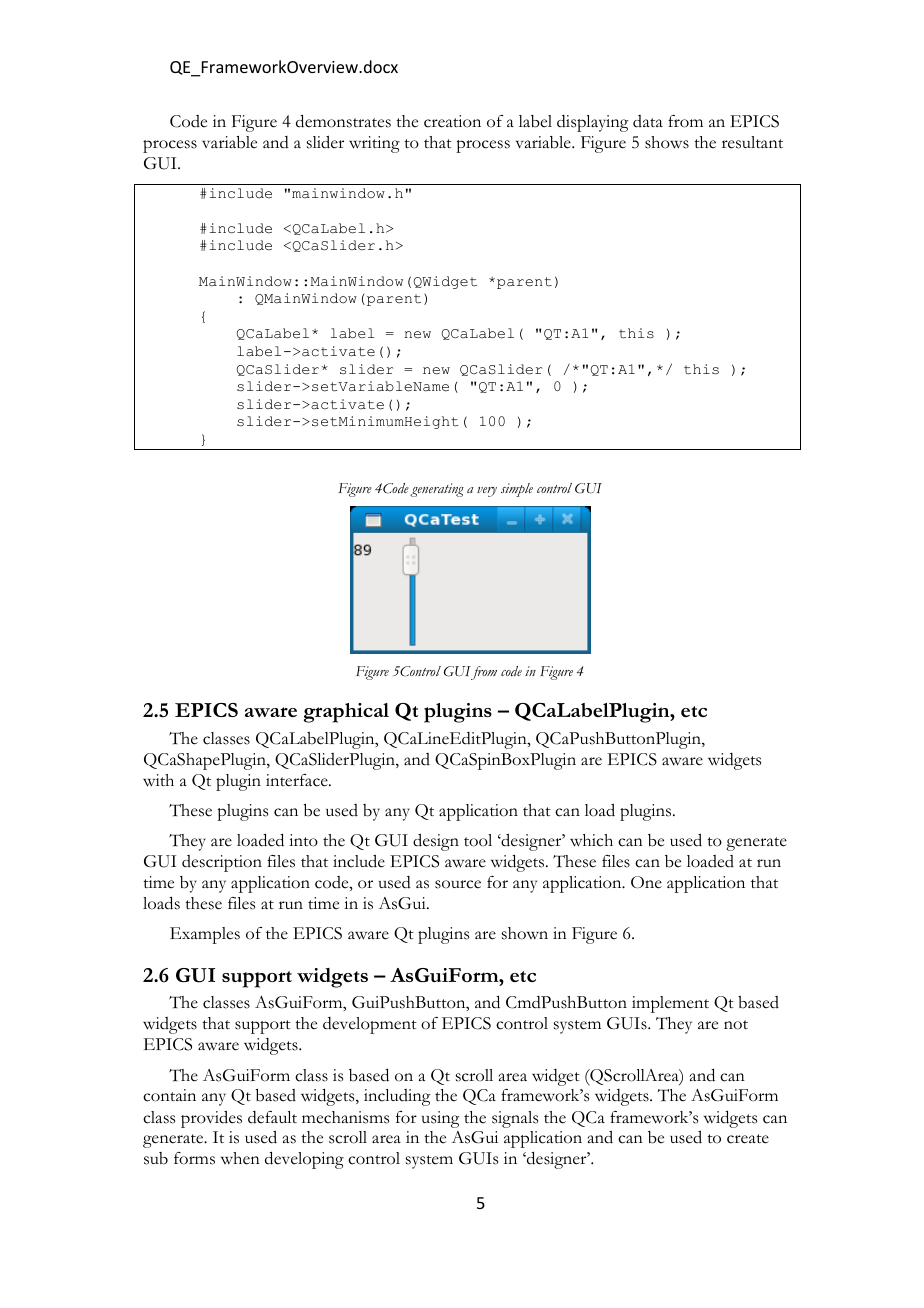 The width and height of the document is (924, 1308). What do you see at coordinates (440, 1119) in the document?
I see `using` at bounding box center [440, 1119].
